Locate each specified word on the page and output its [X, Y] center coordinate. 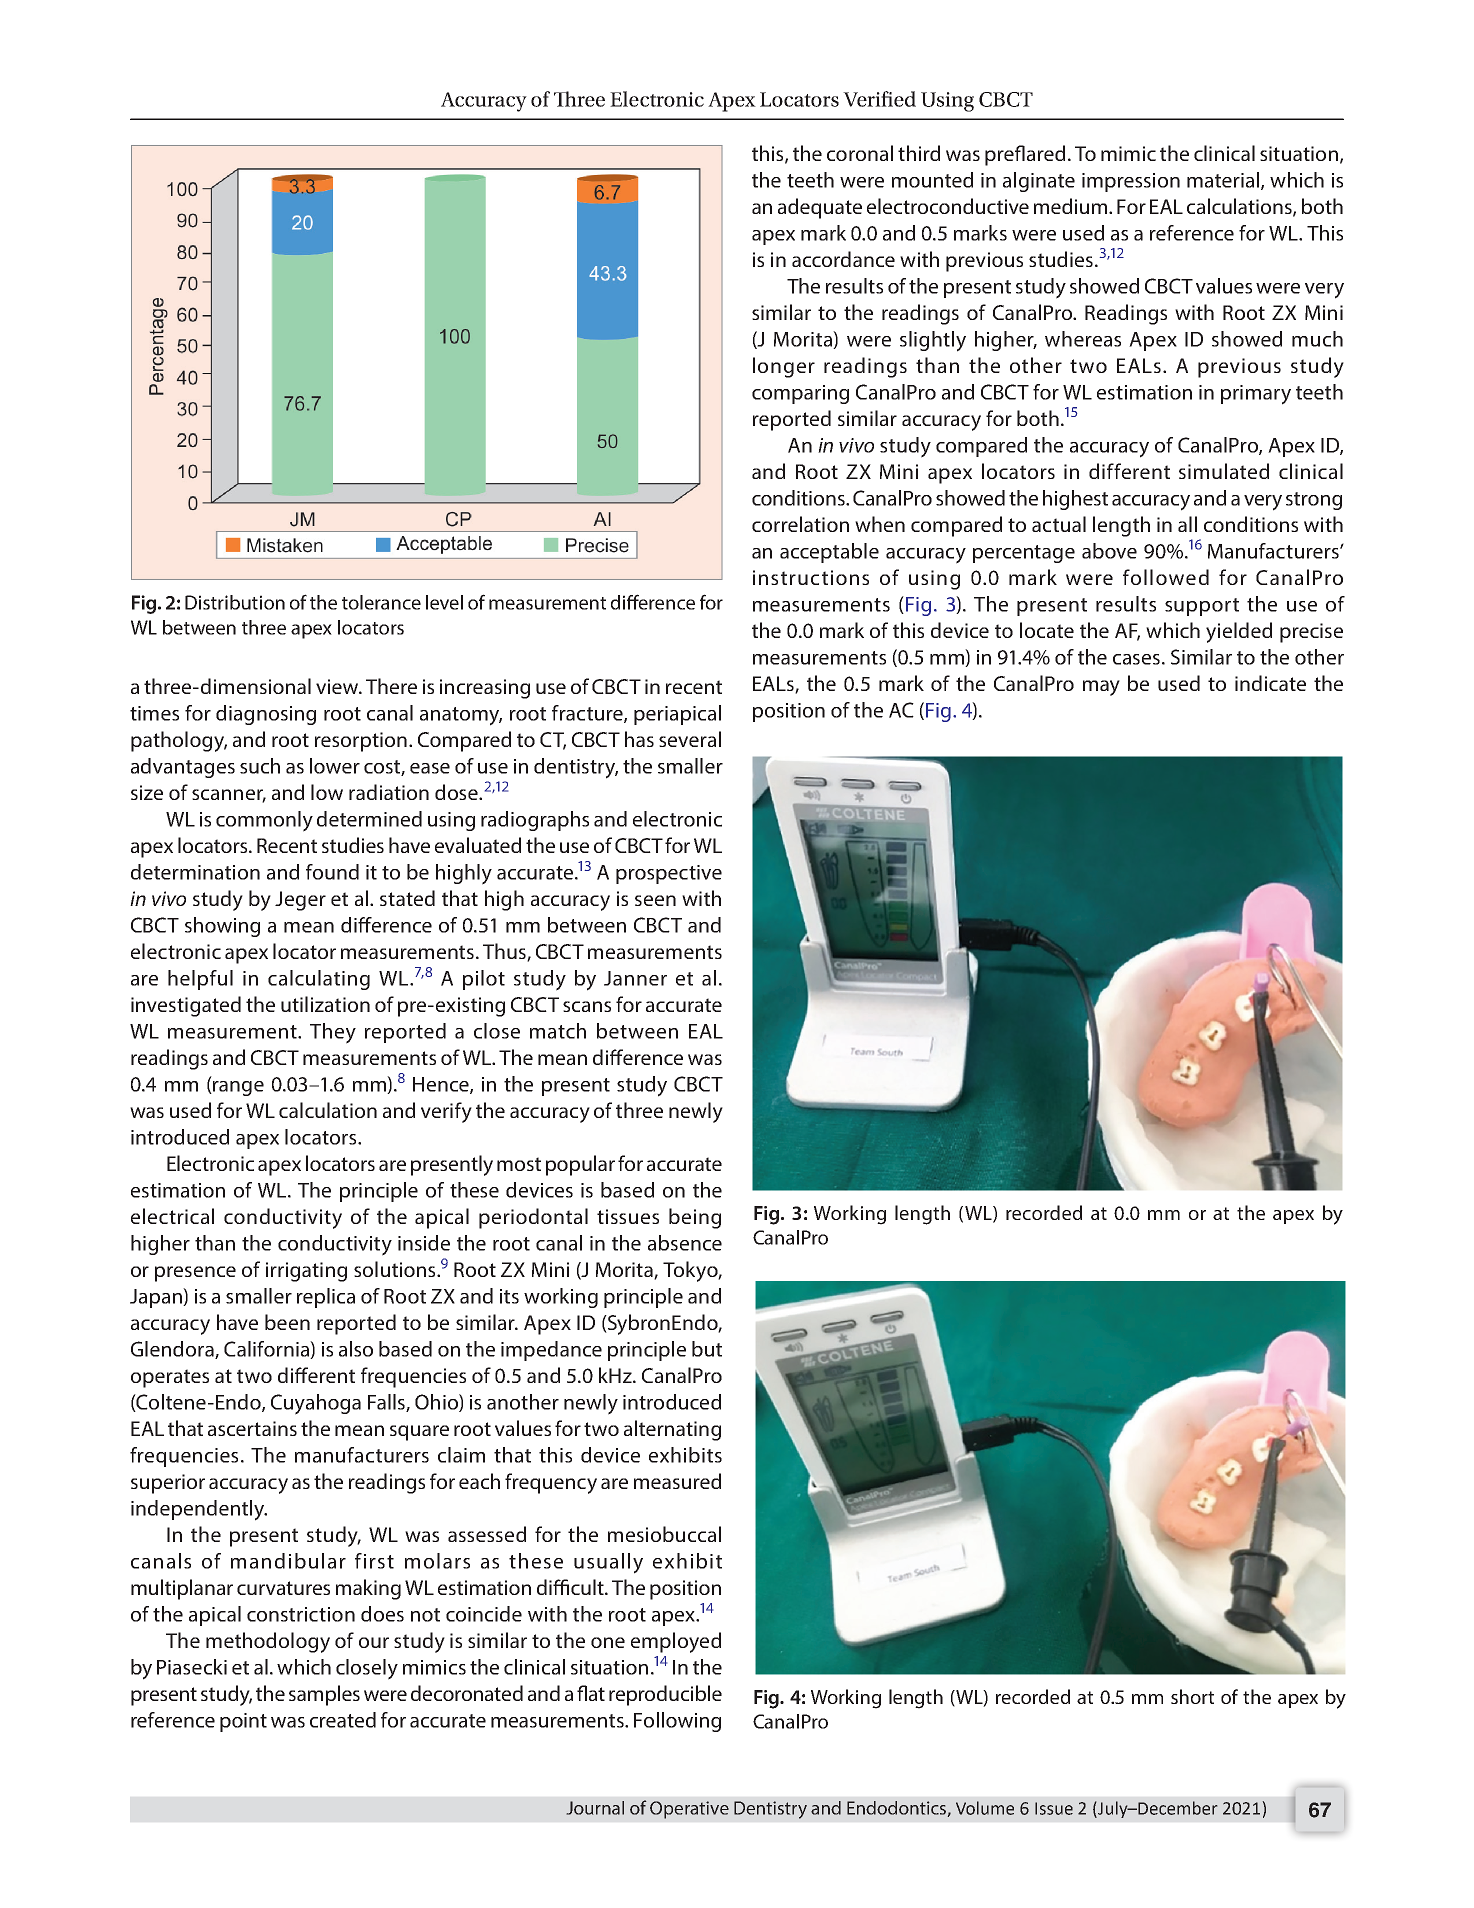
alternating [672, 1430]
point [243, 1722]
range [237, 1088]
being [695, 1218]
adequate [820, 208]
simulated [1224, 471]
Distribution [235, 602]
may [1101, 688]
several [690, 739]
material [1223, 180]
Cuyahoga [316, 1404]
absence [685, 1243]
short [1192, 1696]
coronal [860, 153]
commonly [264, 821]
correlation [800, 524]
